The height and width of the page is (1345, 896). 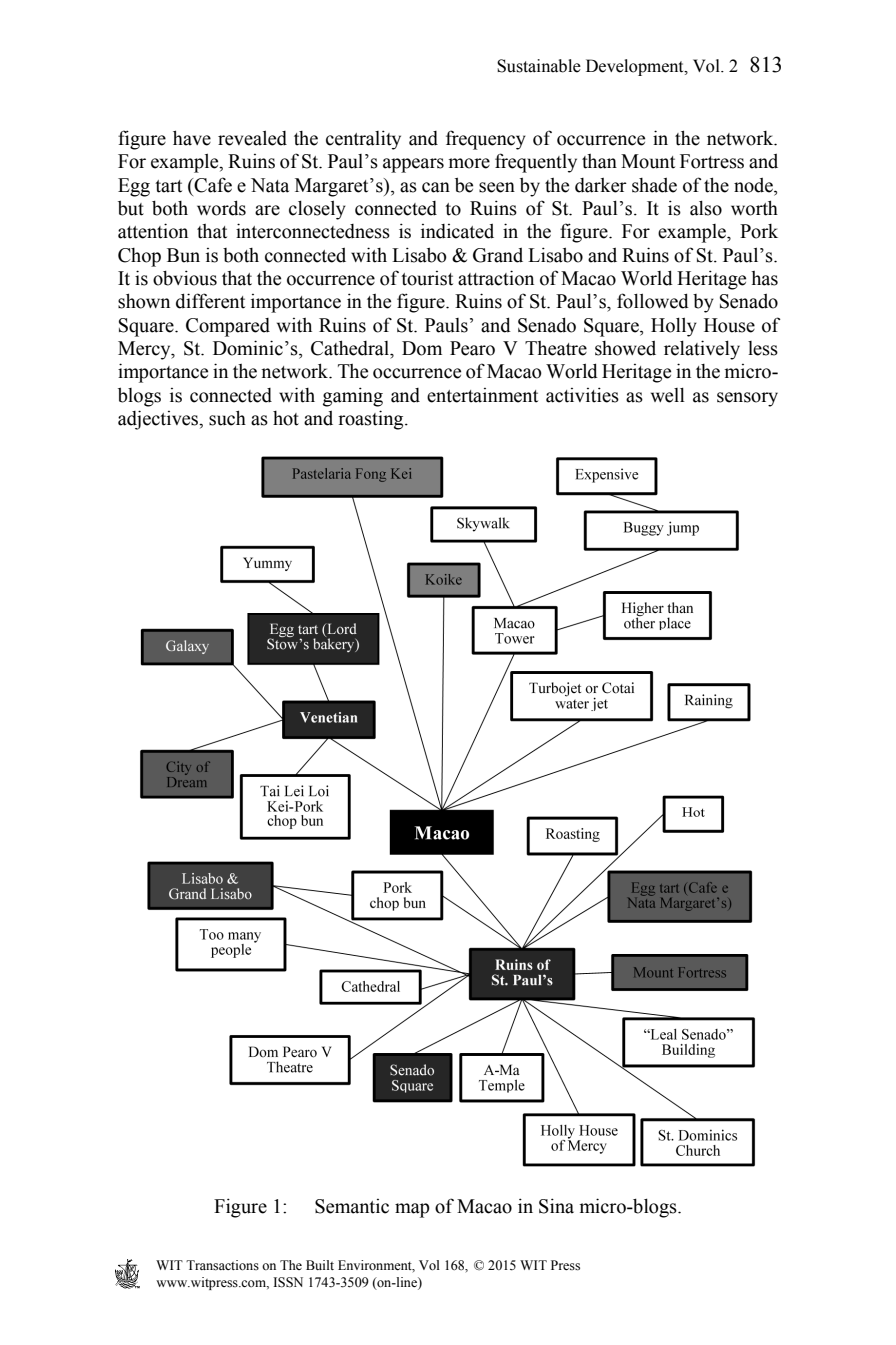 I want to click on Transactions, so click(x=222, y=1265).
